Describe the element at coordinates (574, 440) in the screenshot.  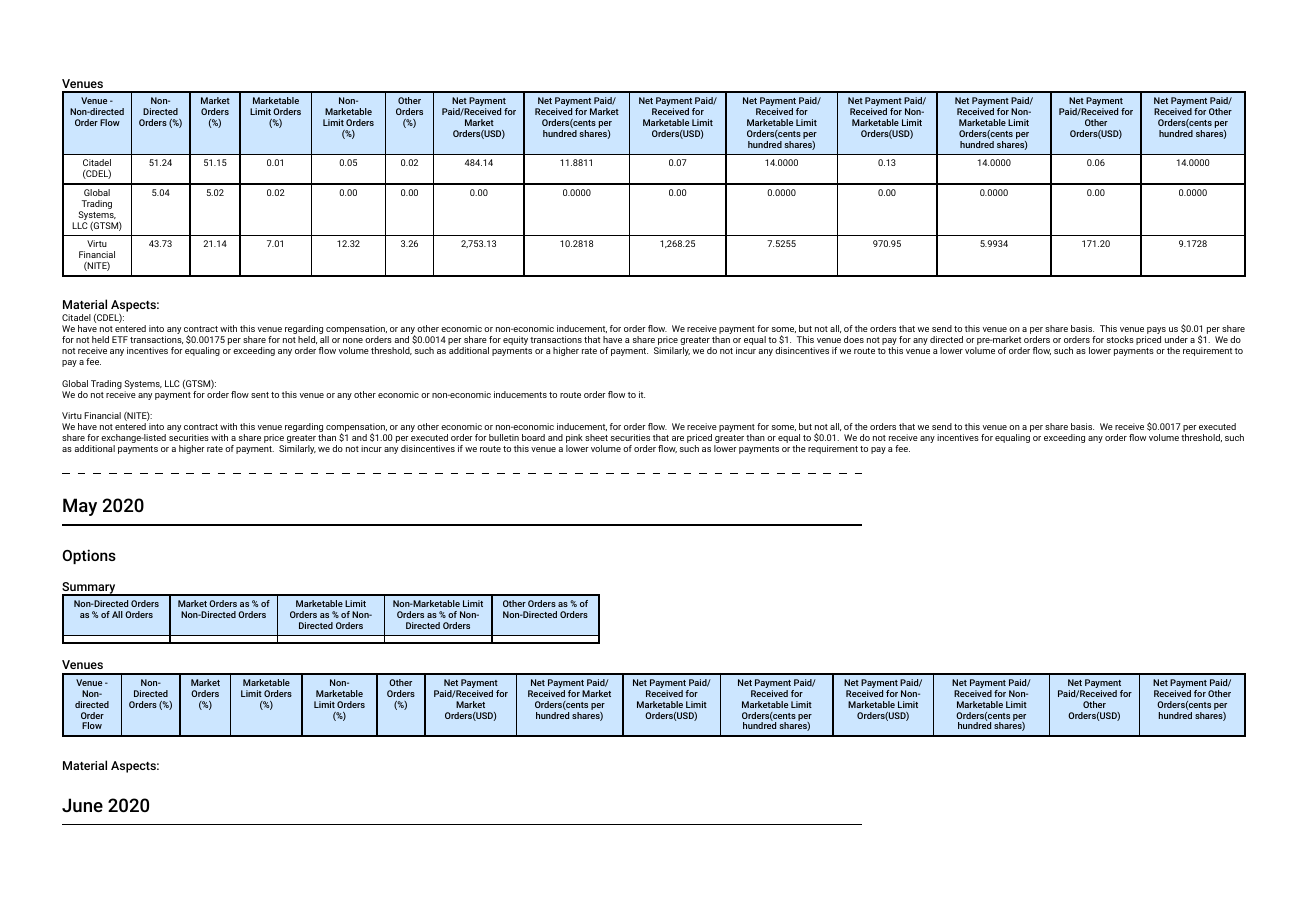
I see `pink` at that location.
